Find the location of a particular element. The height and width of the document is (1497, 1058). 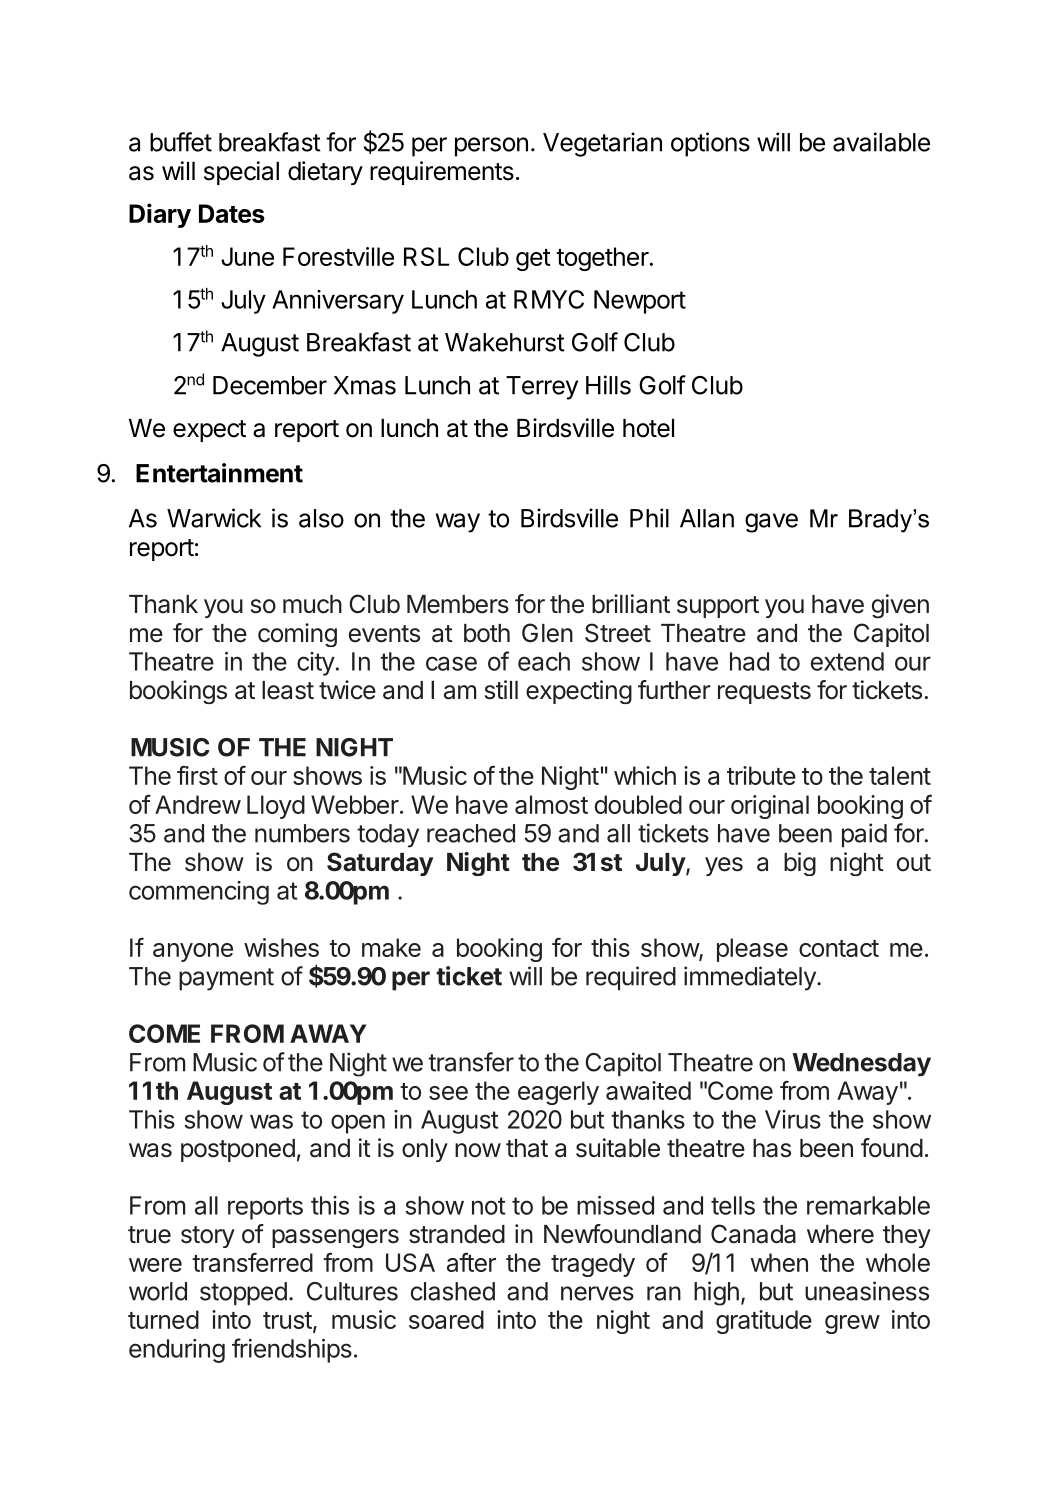

stopped is located at coordinates (243, 1293).
